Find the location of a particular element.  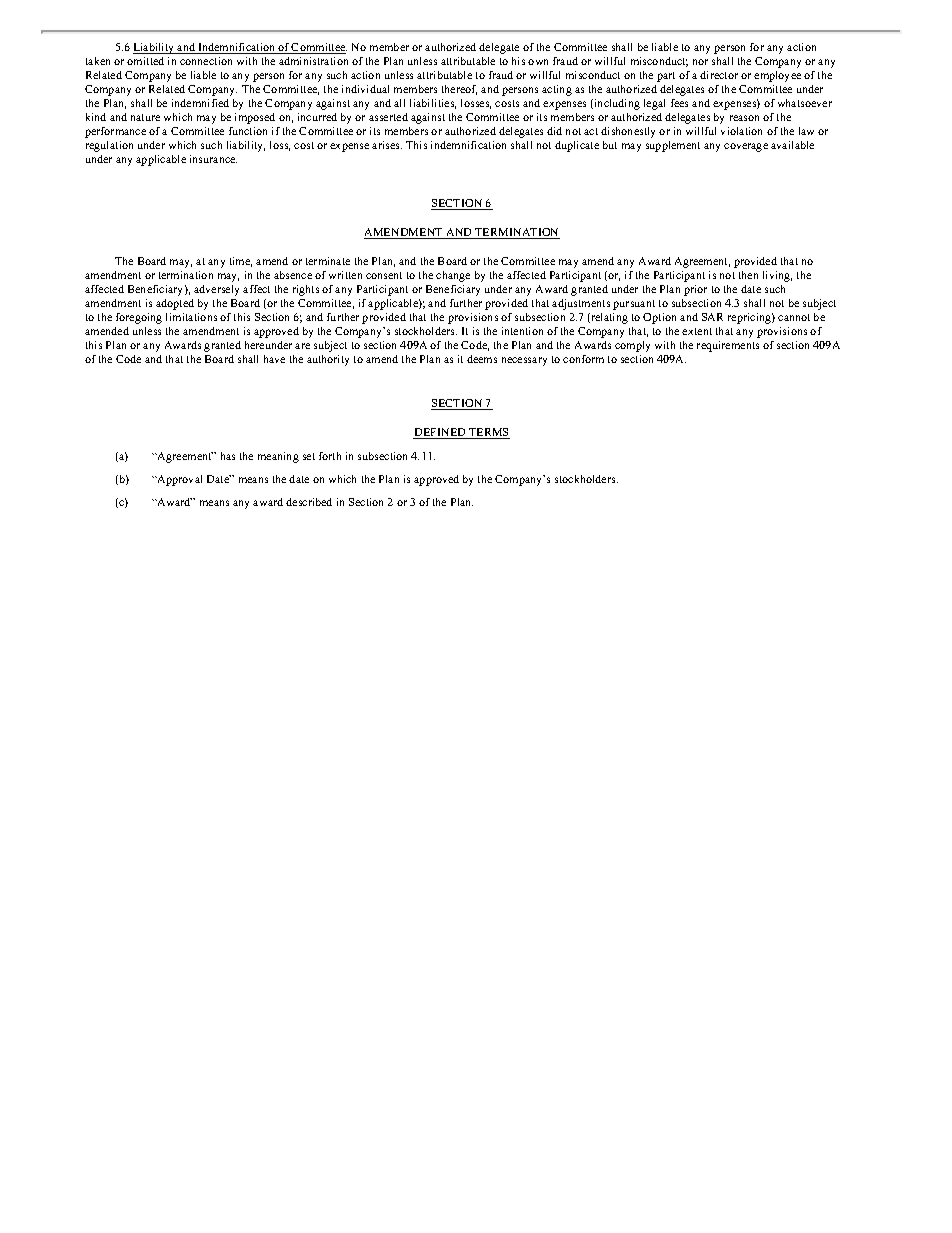

thereof is located at coordinates (459, 90).
